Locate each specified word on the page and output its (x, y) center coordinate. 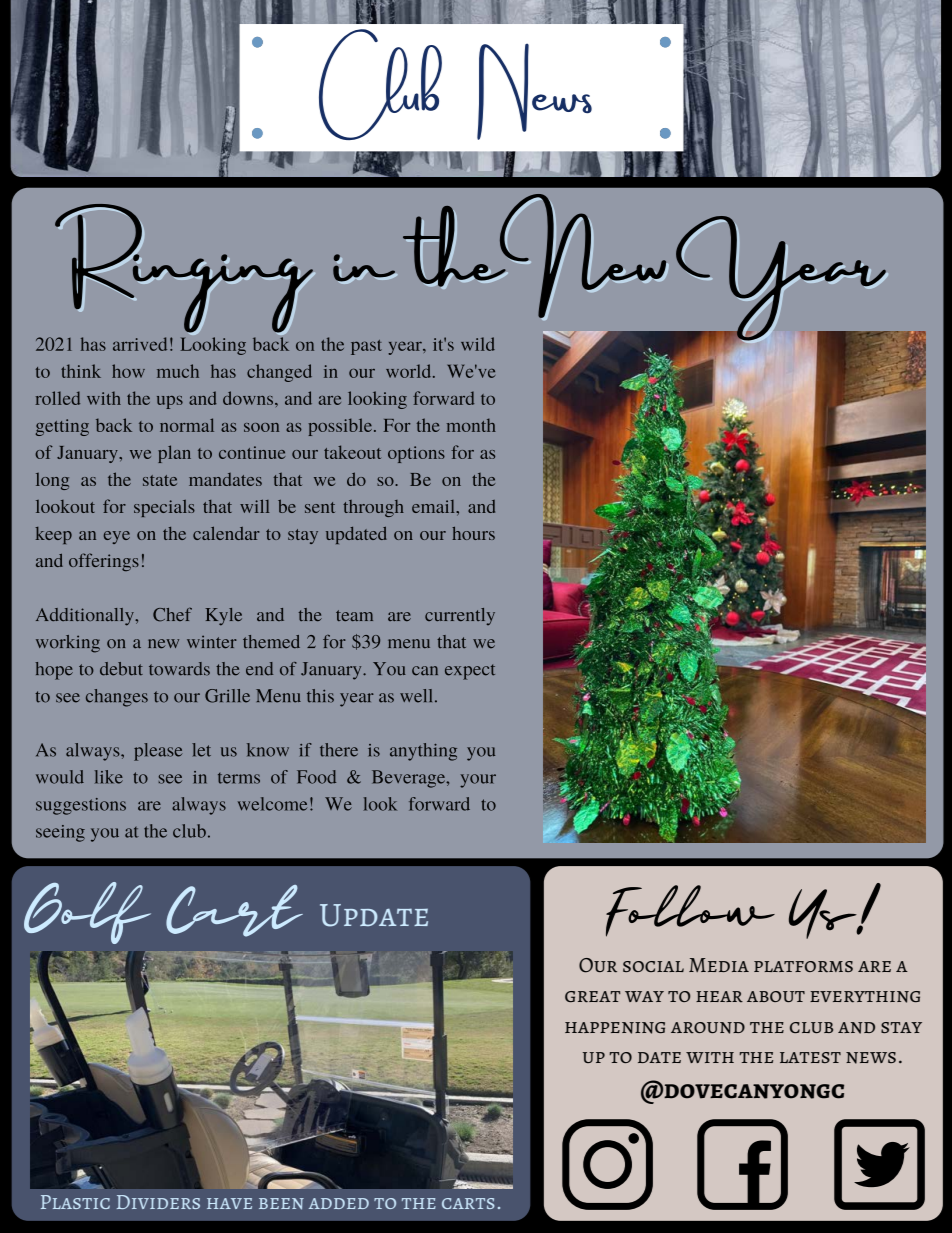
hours (473, 533)
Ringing (185, 271)
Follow (690, 911)
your (478, 781)
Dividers (158, 1202)
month (471, 425)
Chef (172, 615)
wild (478, 344)
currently (460, 616)
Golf (87, 913)
